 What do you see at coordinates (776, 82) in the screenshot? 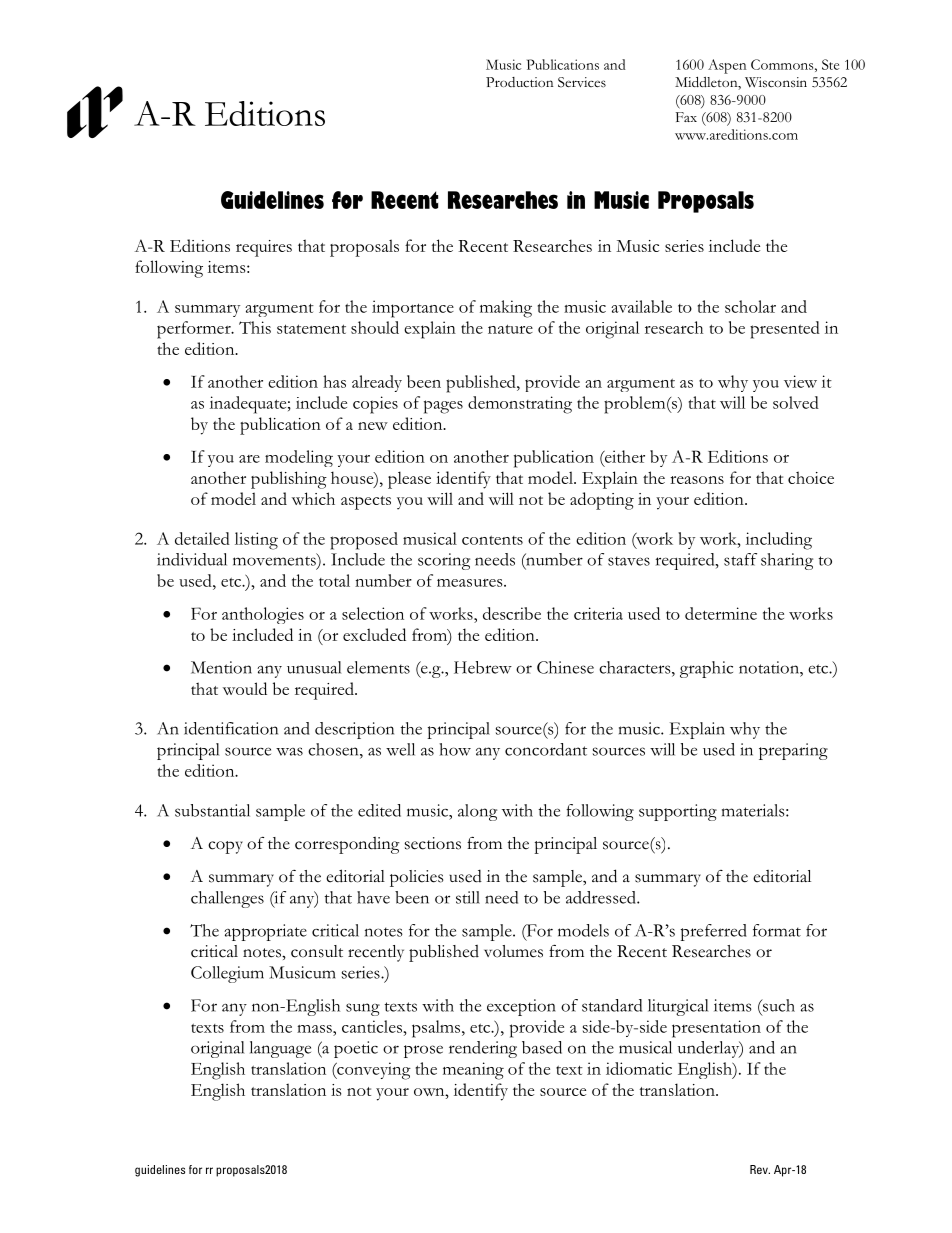
I see `Wisconsin` at bounding box center [776, 82].
